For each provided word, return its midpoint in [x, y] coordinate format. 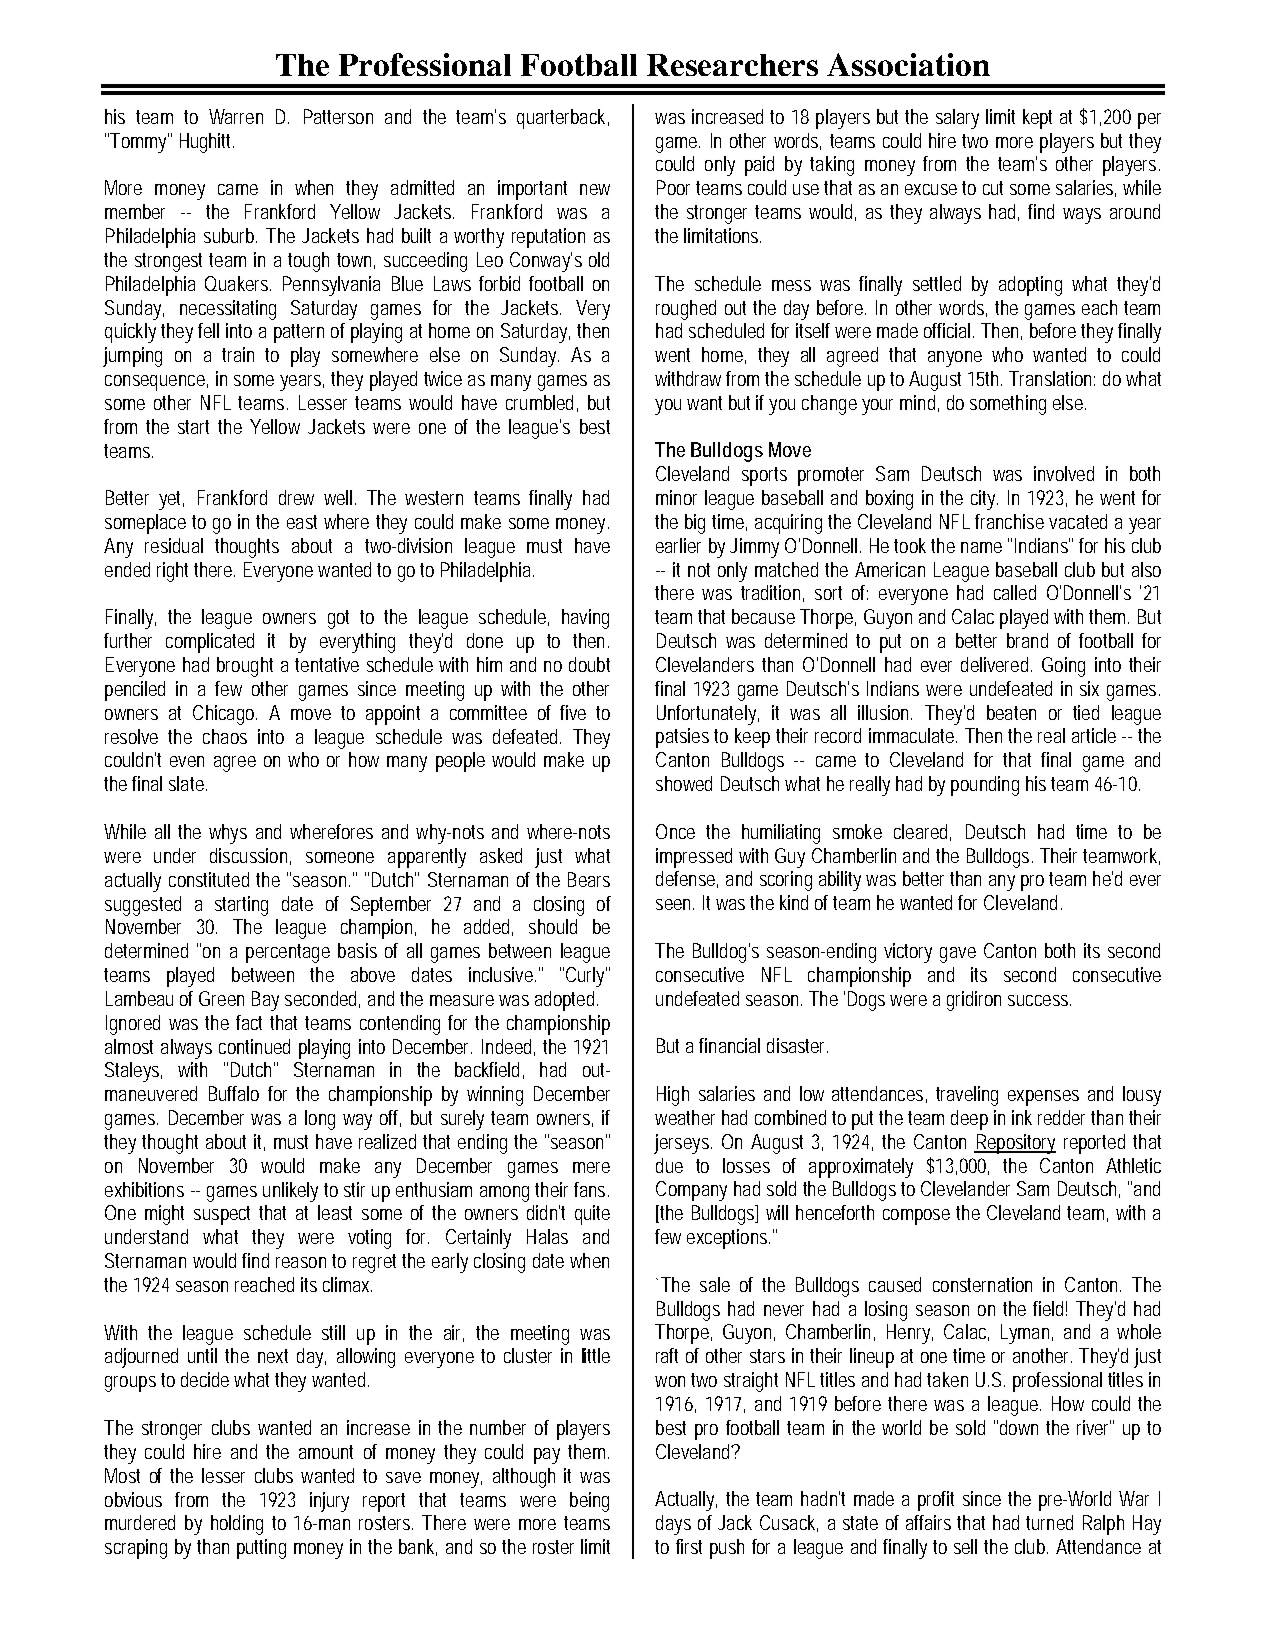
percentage [288, 953]
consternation [982, 1284]
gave [958, 955]
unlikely [290, 1192]
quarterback [563, 119]
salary [957, 119]
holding [237, 1525]
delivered [996, 664]
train [238, 354]
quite [592, 1215]
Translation [1052, 378]
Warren [236, 116]
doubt [589, 664]
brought [245, 667]
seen [675, 904]
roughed [686, 310]
